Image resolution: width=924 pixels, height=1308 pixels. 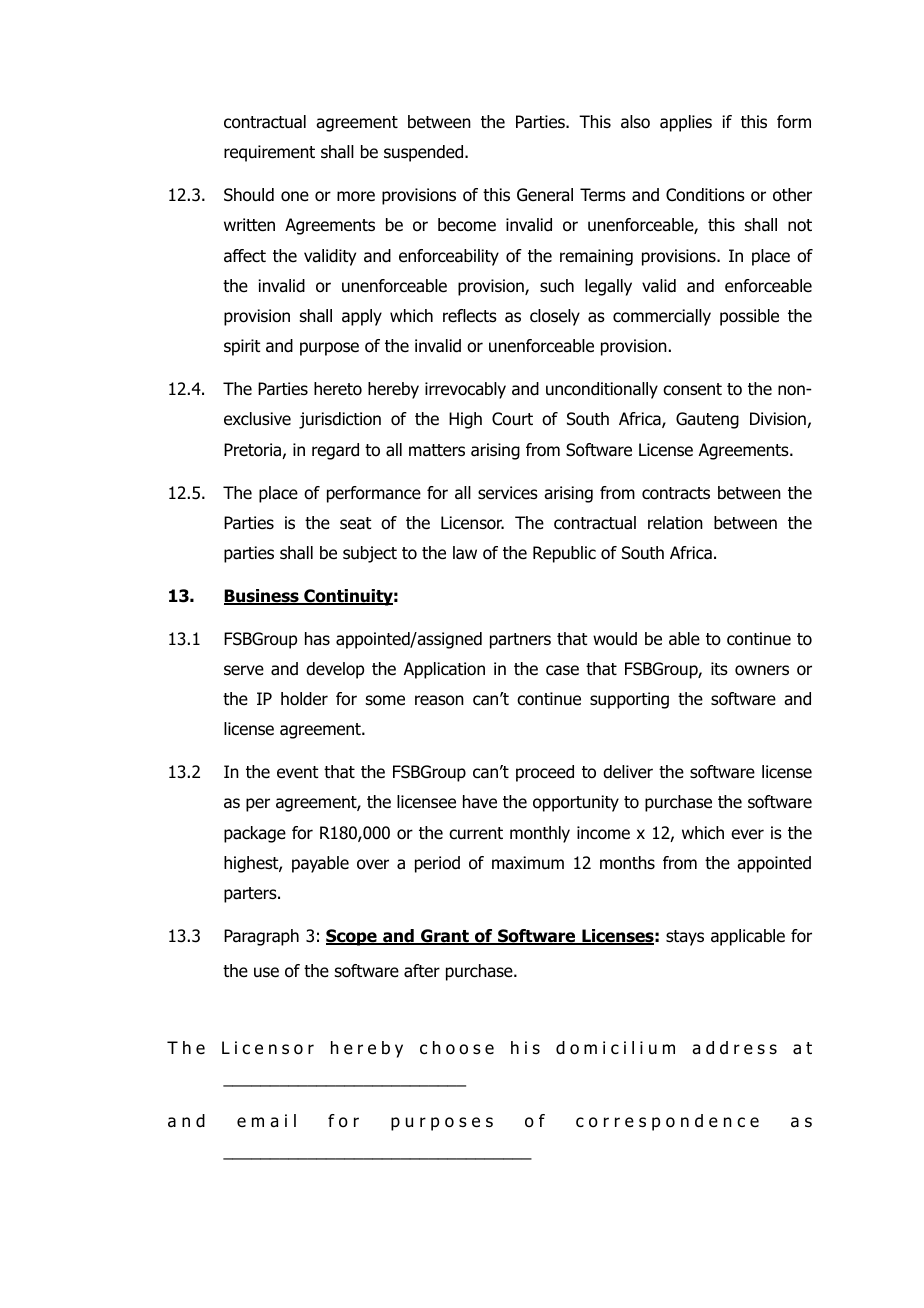 I want to click on its, so click(x=719, y=668).
